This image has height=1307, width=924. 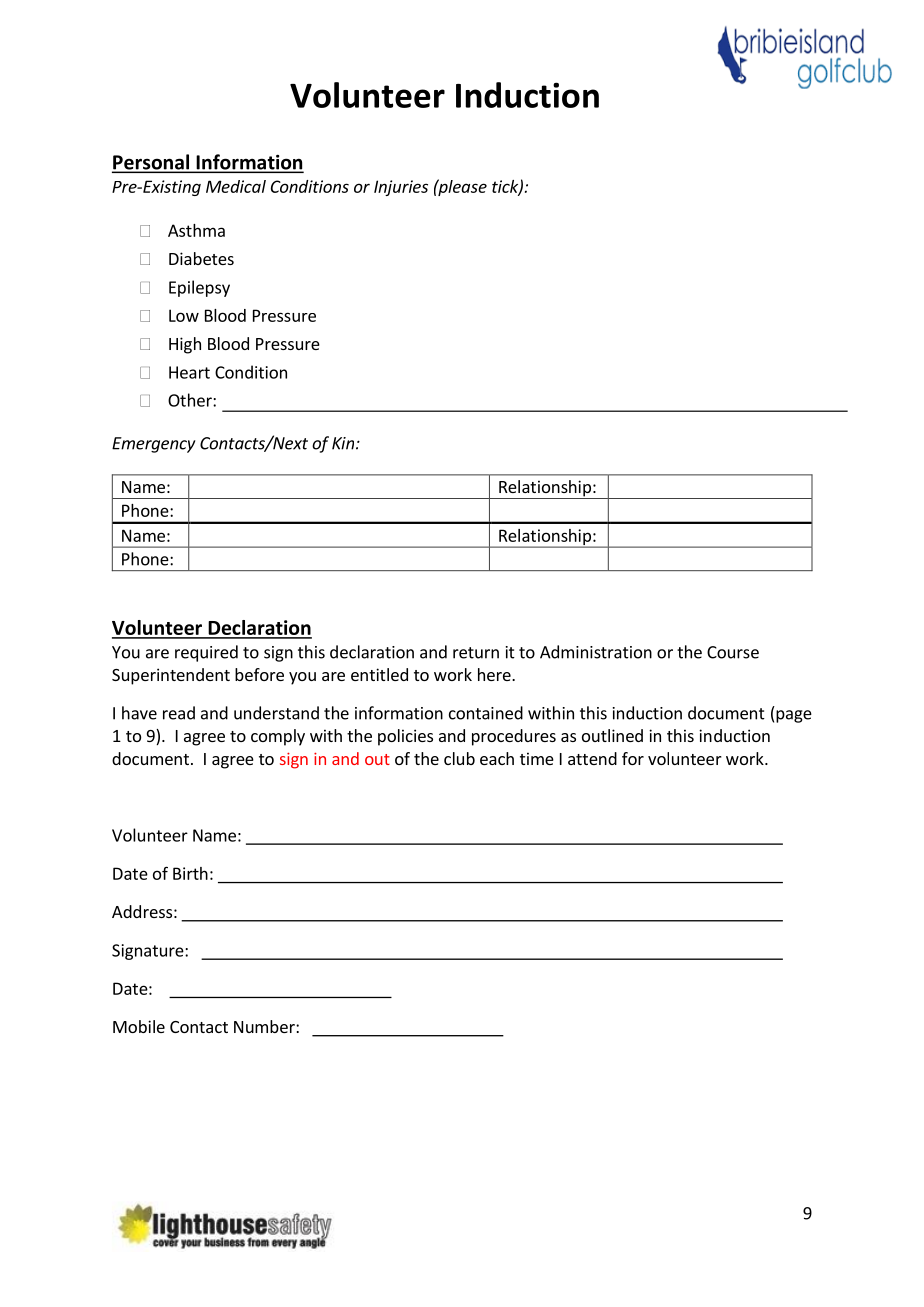 What do you see at coordinates (486, 713) in the image?
I see `contained` at bounding box center [486, 713].
